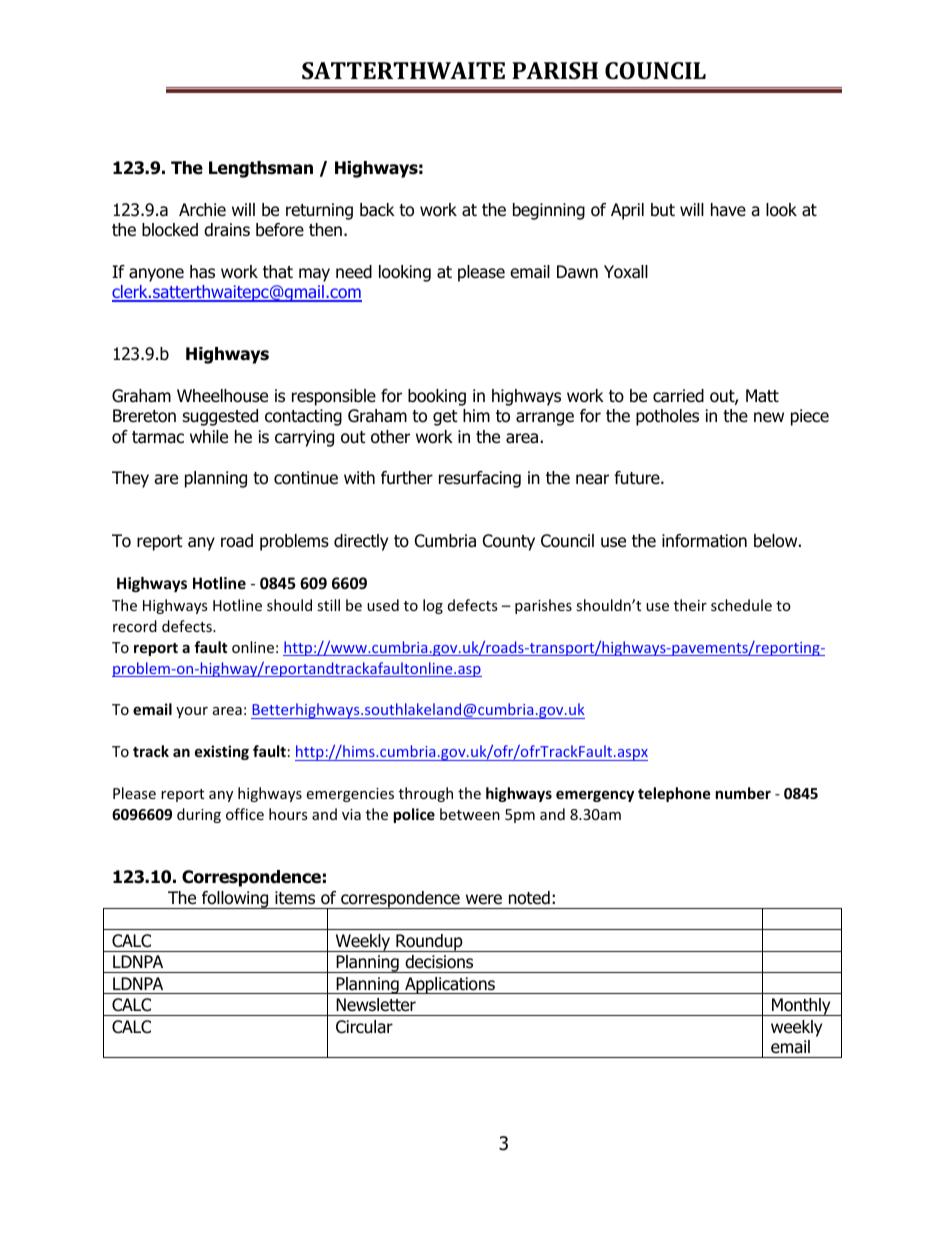  What do you see at coordinates (227, 230) in the page?
I see `drains` at bounding box center [227, 230].
